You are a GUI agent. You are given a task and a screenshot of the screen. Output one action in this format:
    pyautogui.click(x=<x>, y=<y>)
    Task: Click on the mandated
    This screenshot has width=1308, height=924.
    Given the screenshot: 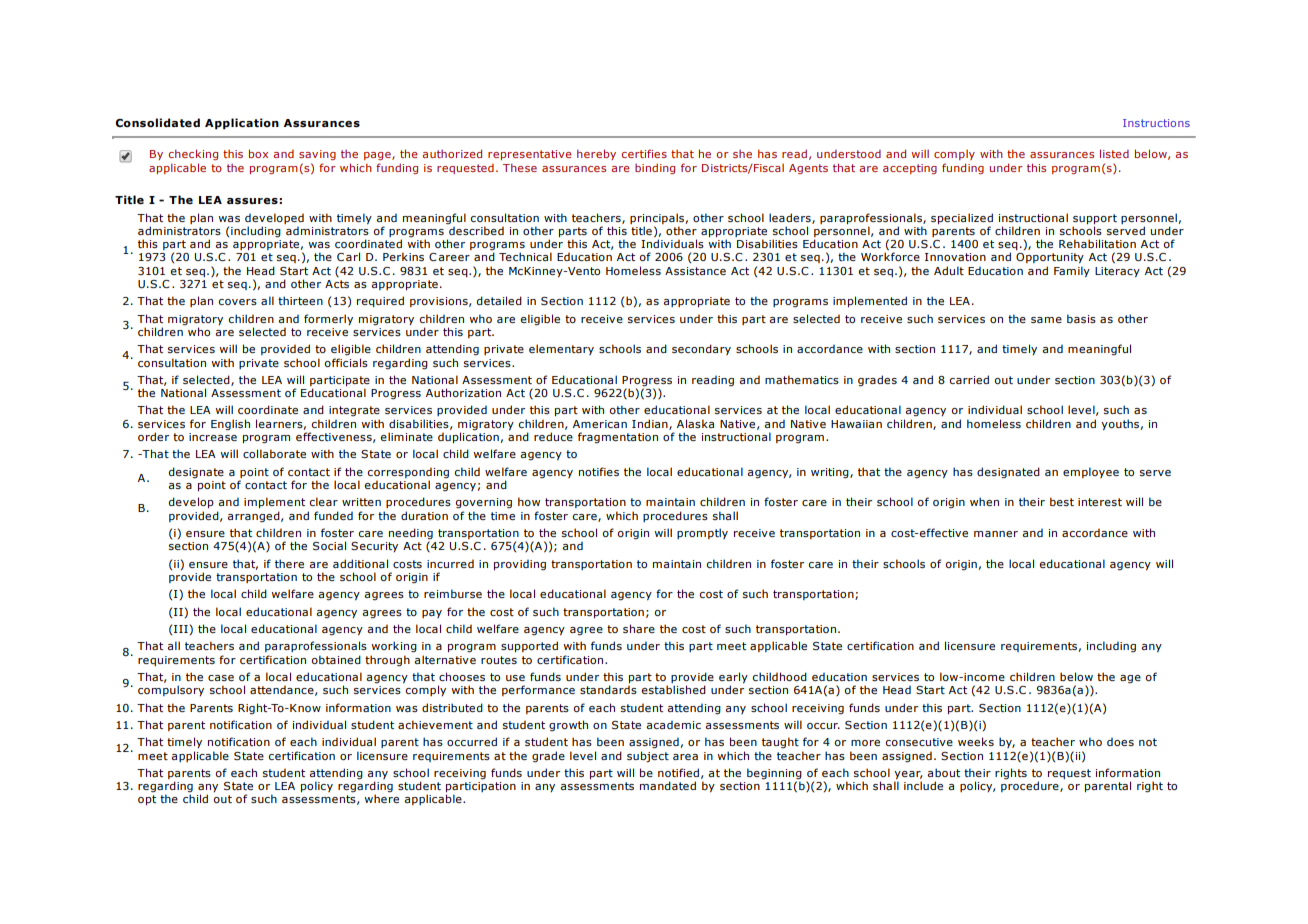 What is the action you would take?
    pyautogui.click(x=668, y=785)
